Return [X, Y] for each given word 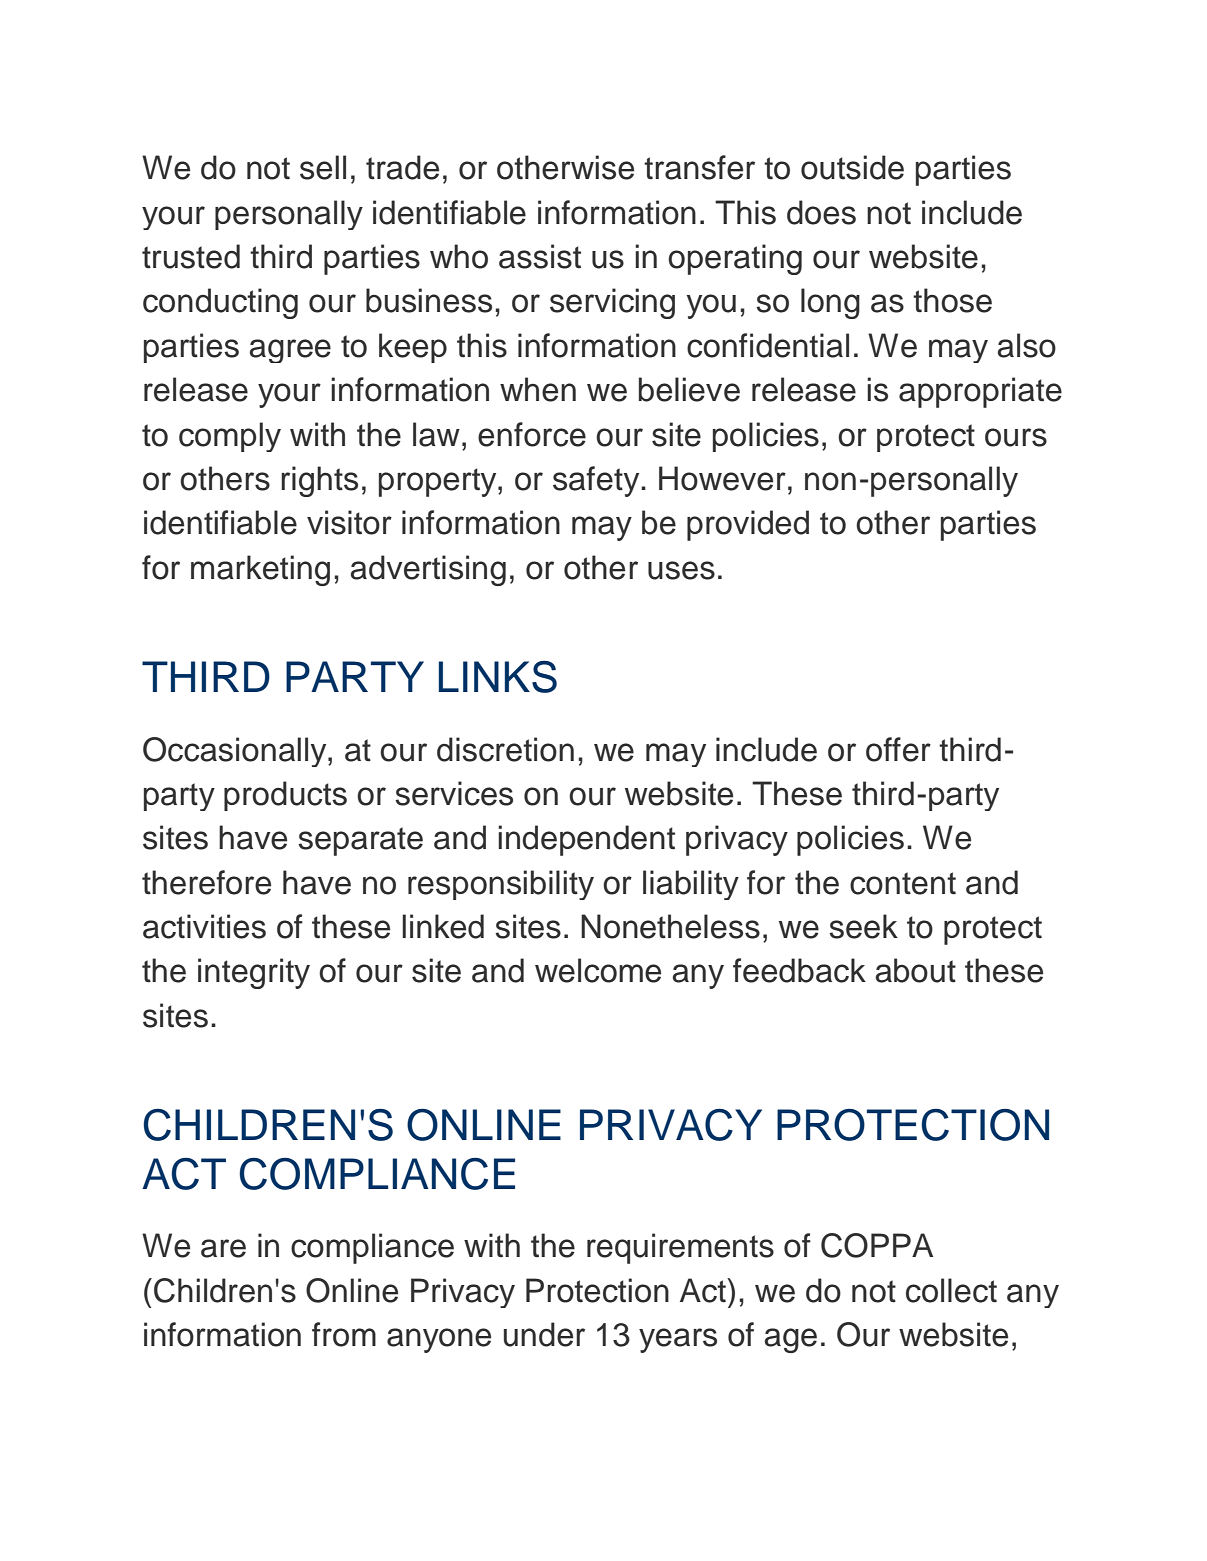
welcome [598, 970]
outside [852, 167]
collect [951, 1290]
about [915, 970]
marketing [260, 570]
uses [681, 570]
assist [540, 256]
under [544, 1334]
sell [323, 167]
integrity [254, 973]
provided [748, 525]
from [344, 1334]
